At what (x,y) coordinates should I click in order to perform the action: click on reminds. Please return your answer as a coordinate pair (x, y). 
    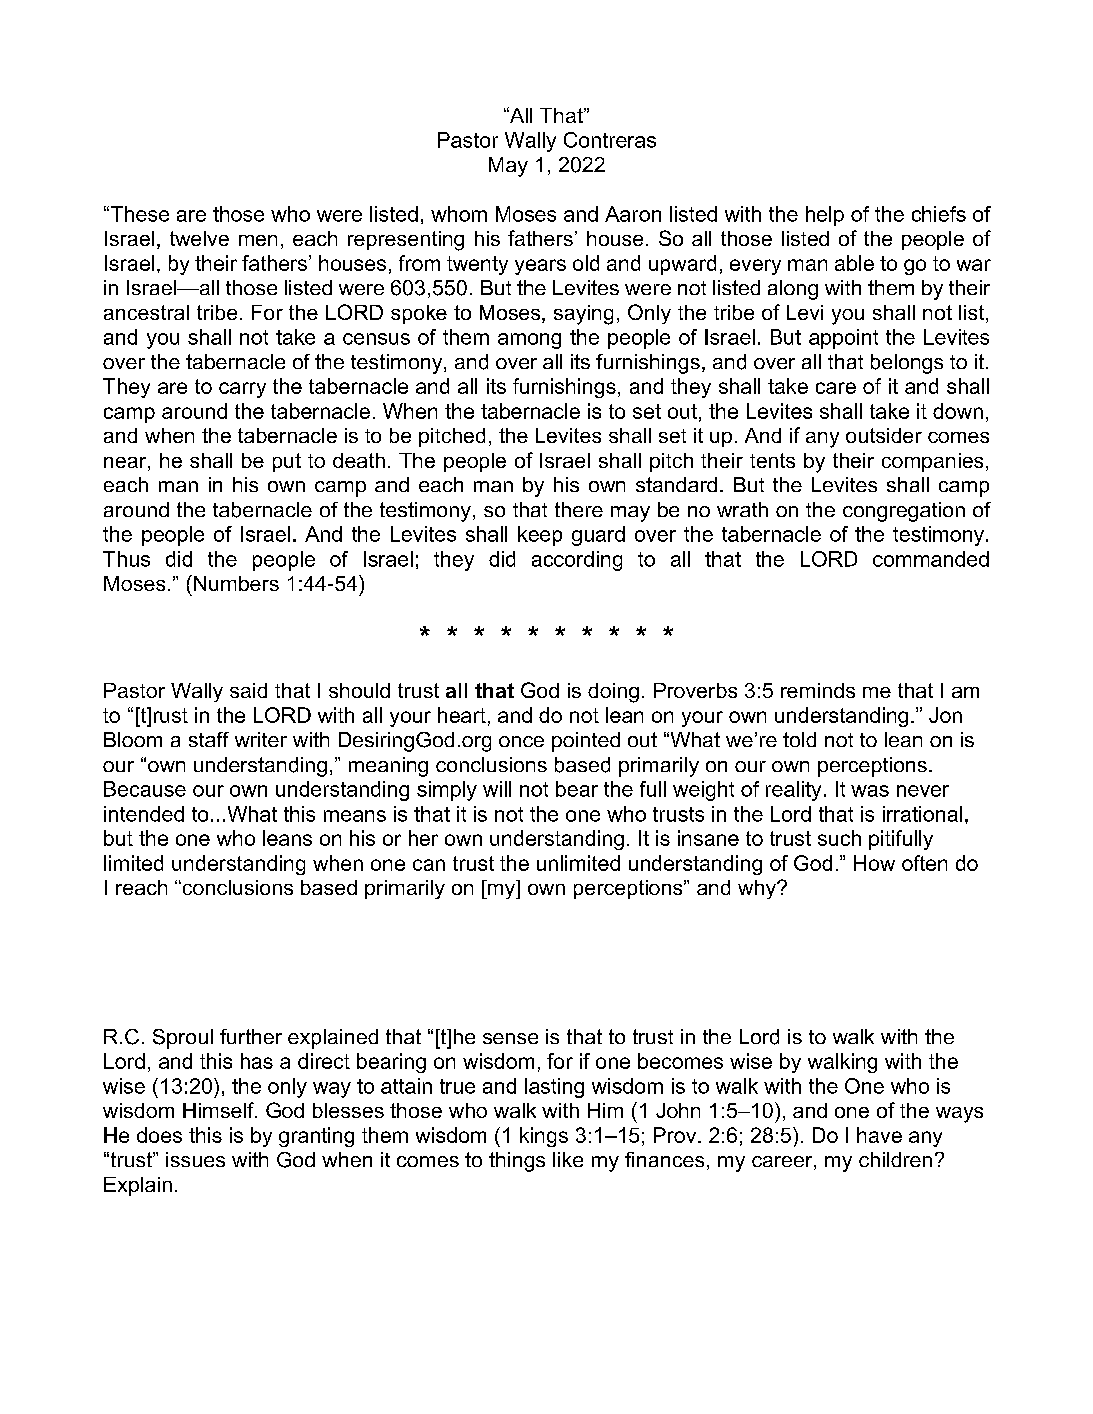
    Looking at the image, I should click on (818, 690).
